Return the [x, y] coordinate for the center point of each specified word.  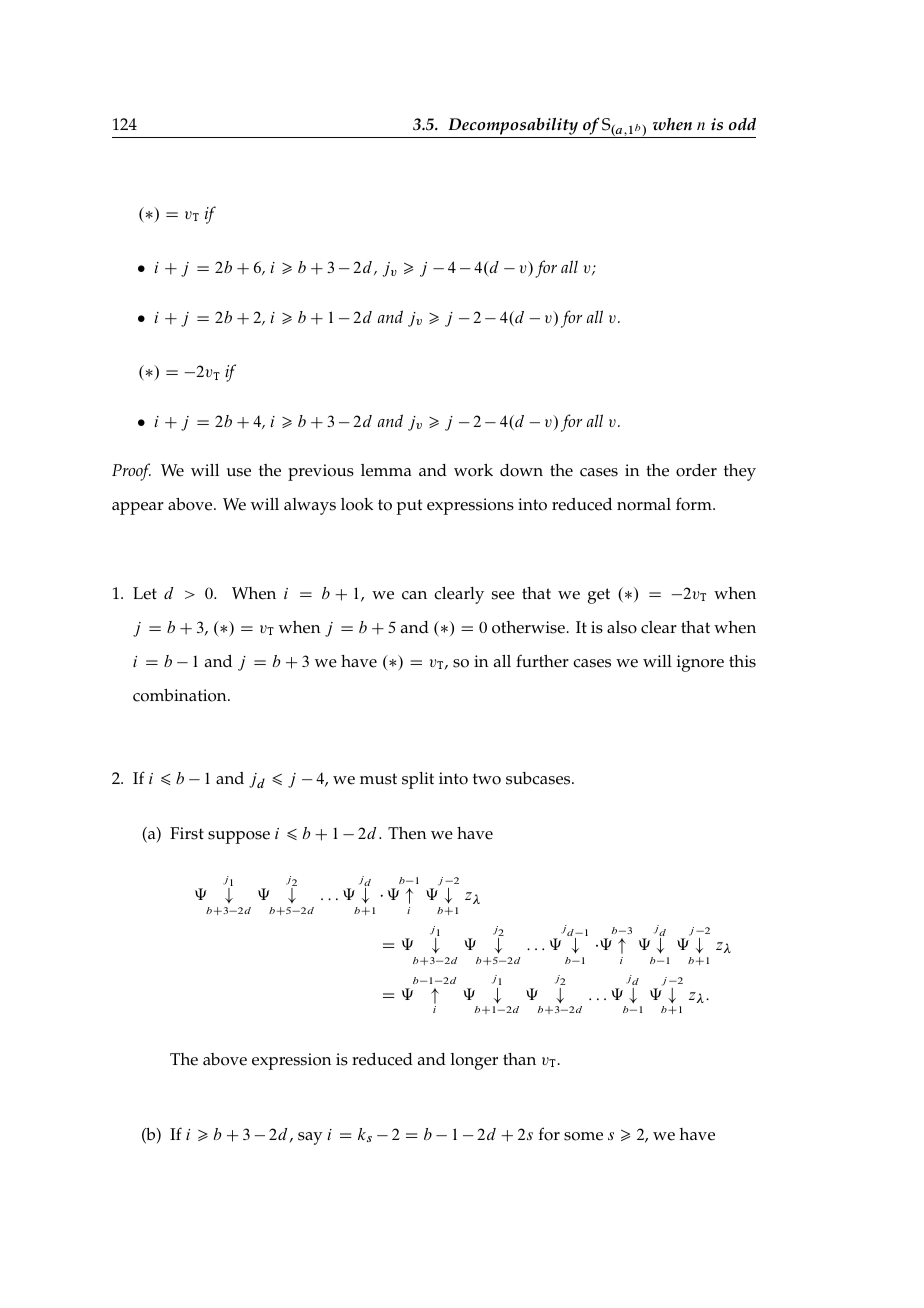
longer [474, 1061]
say [310, 1138]
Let [145, 593]
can [414, 595]
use [239, 472]
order [696, 470]
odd [742, 124]
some [583, 1136]
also [622, 627]
